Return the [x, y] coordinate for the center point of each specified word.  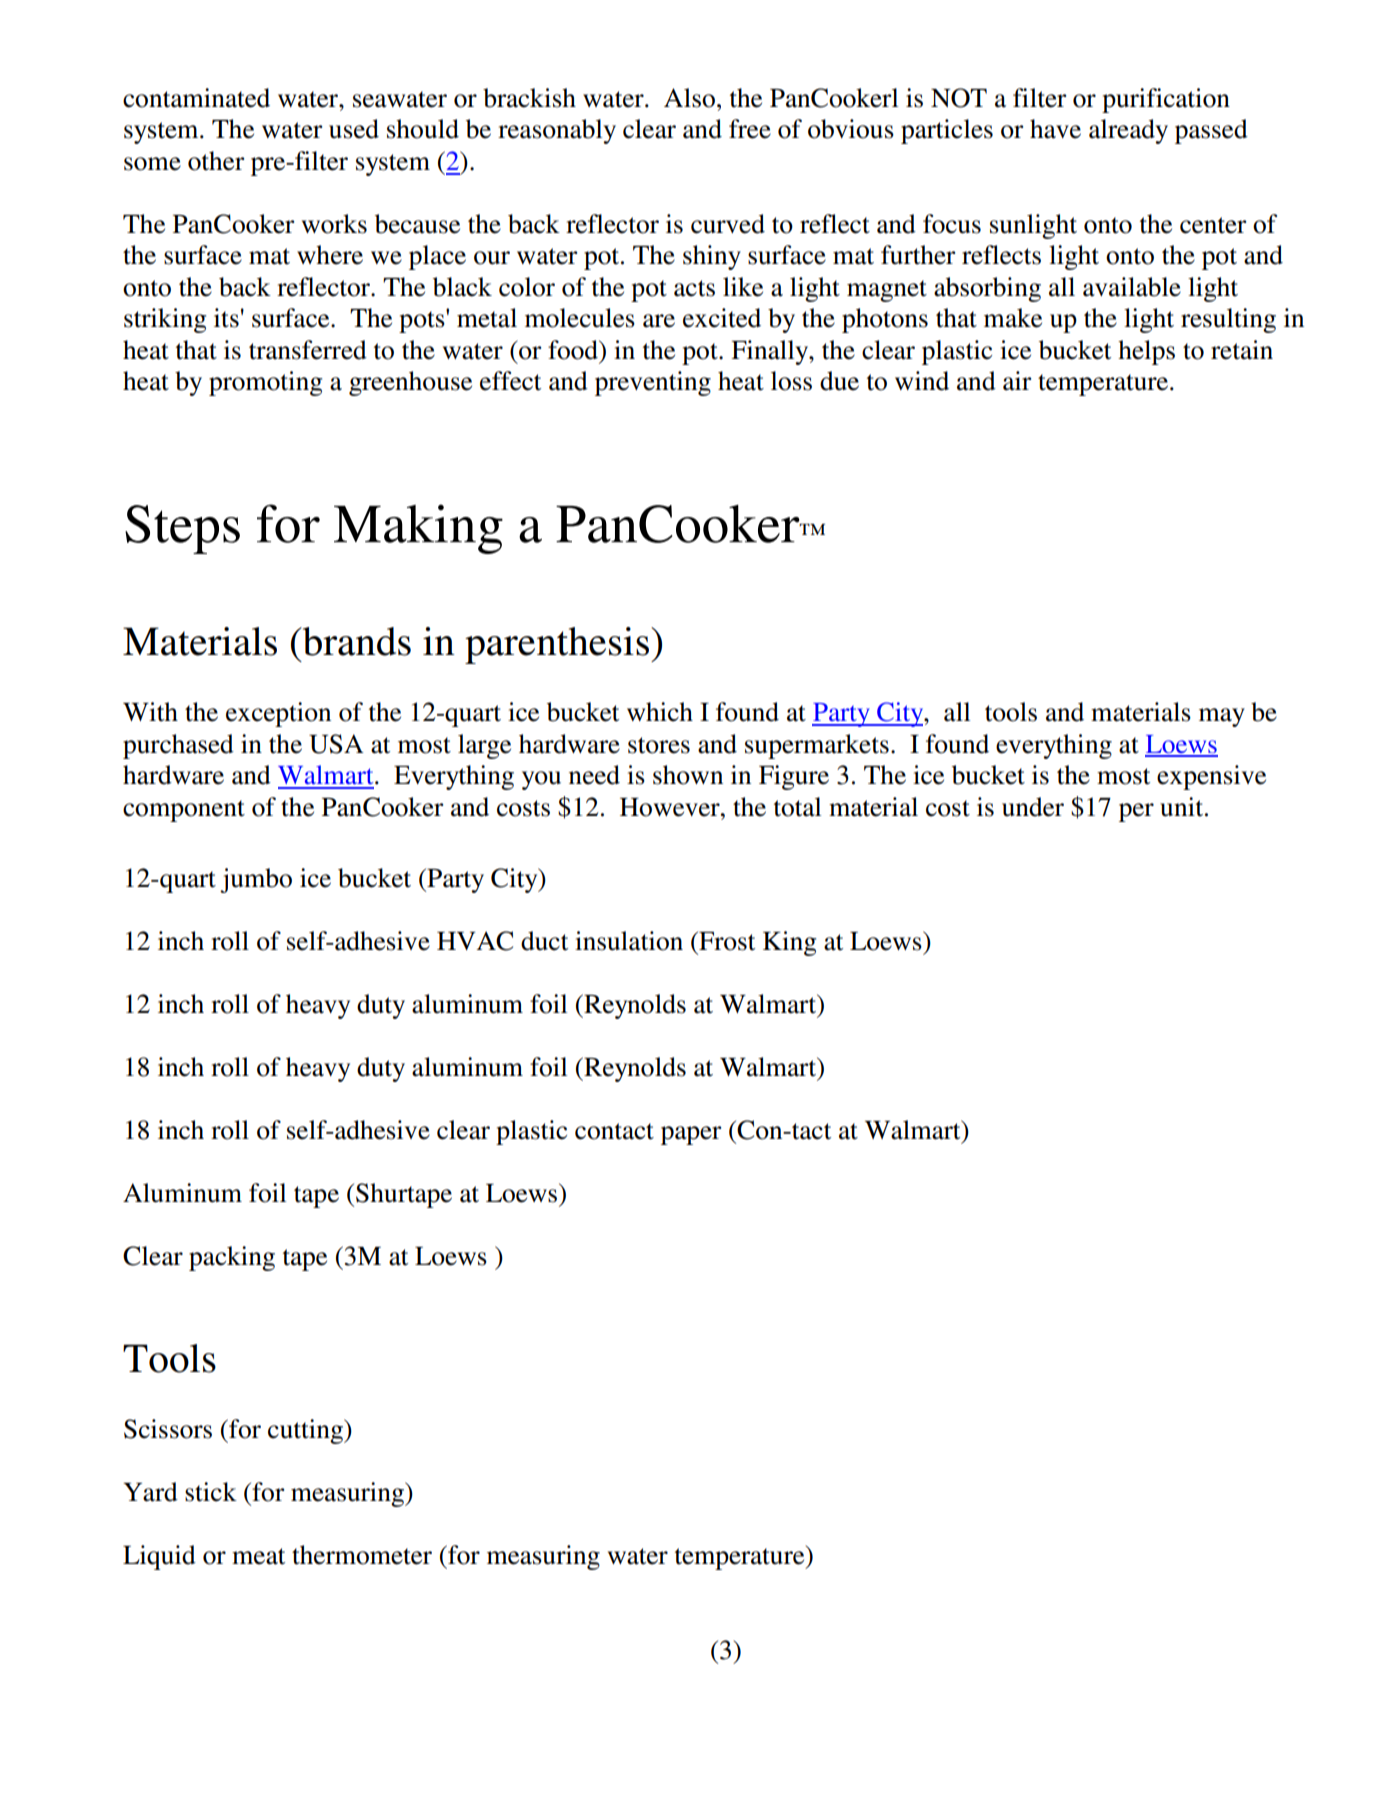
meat [258, 1556]
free [750, 129]
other [216, 161]
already [1128, 131]
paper [691, 1135]
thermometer [362, 1555]
